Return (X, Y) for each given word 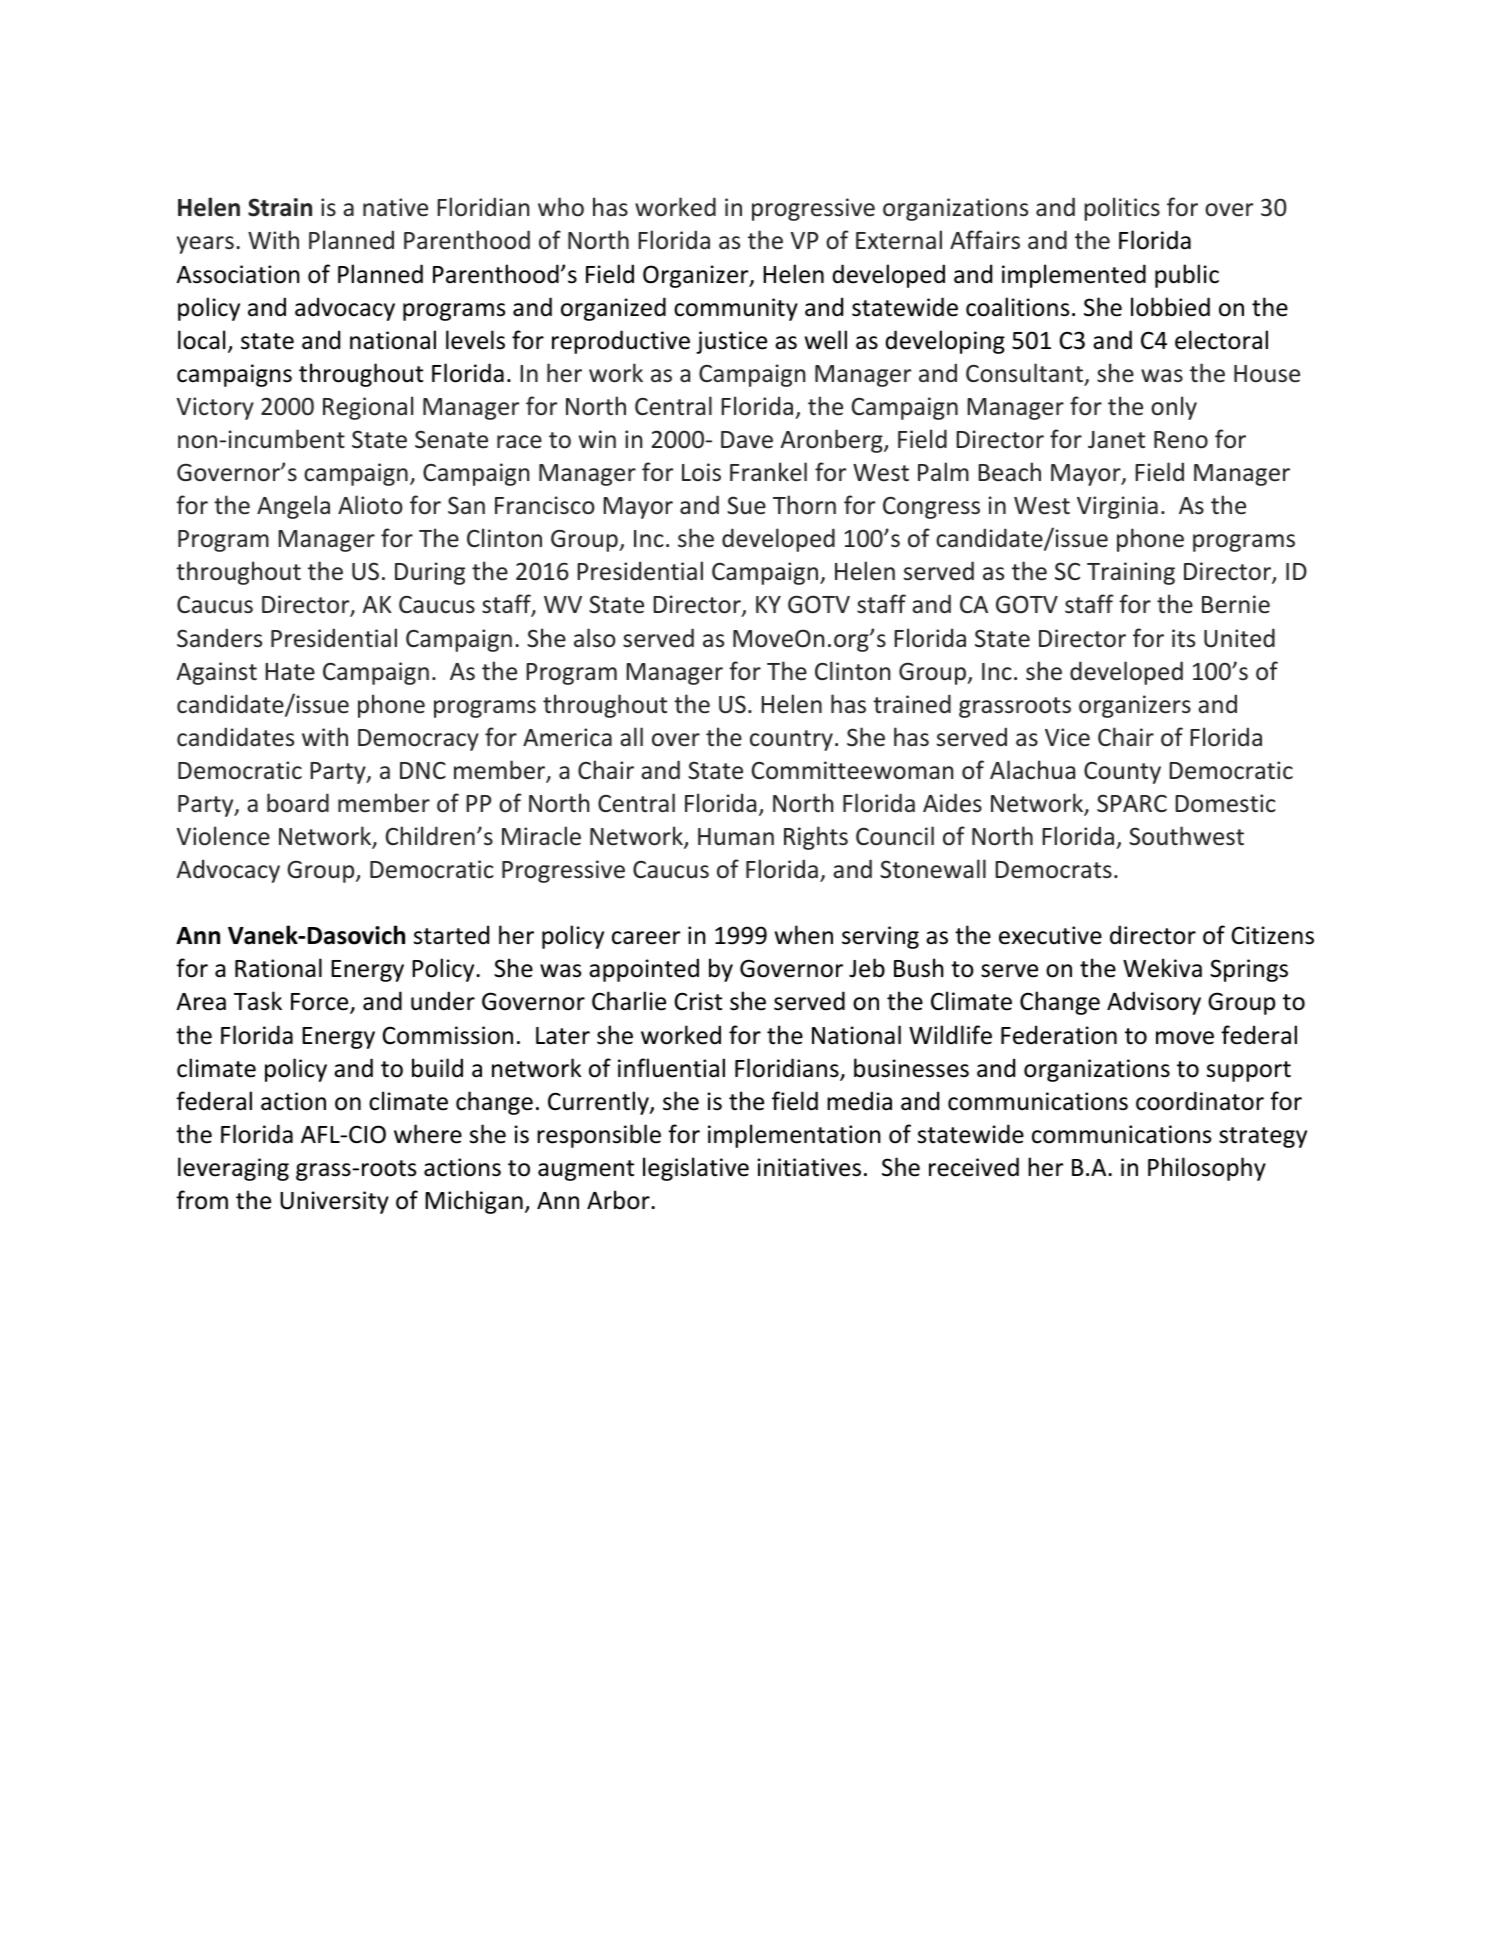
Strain (280, 207)
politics (1122, 209)
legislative (696, 1169)
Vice (1067, 737)
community (736, 309)
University (334, 1202)
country (791, 740)
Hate (290, 672)
